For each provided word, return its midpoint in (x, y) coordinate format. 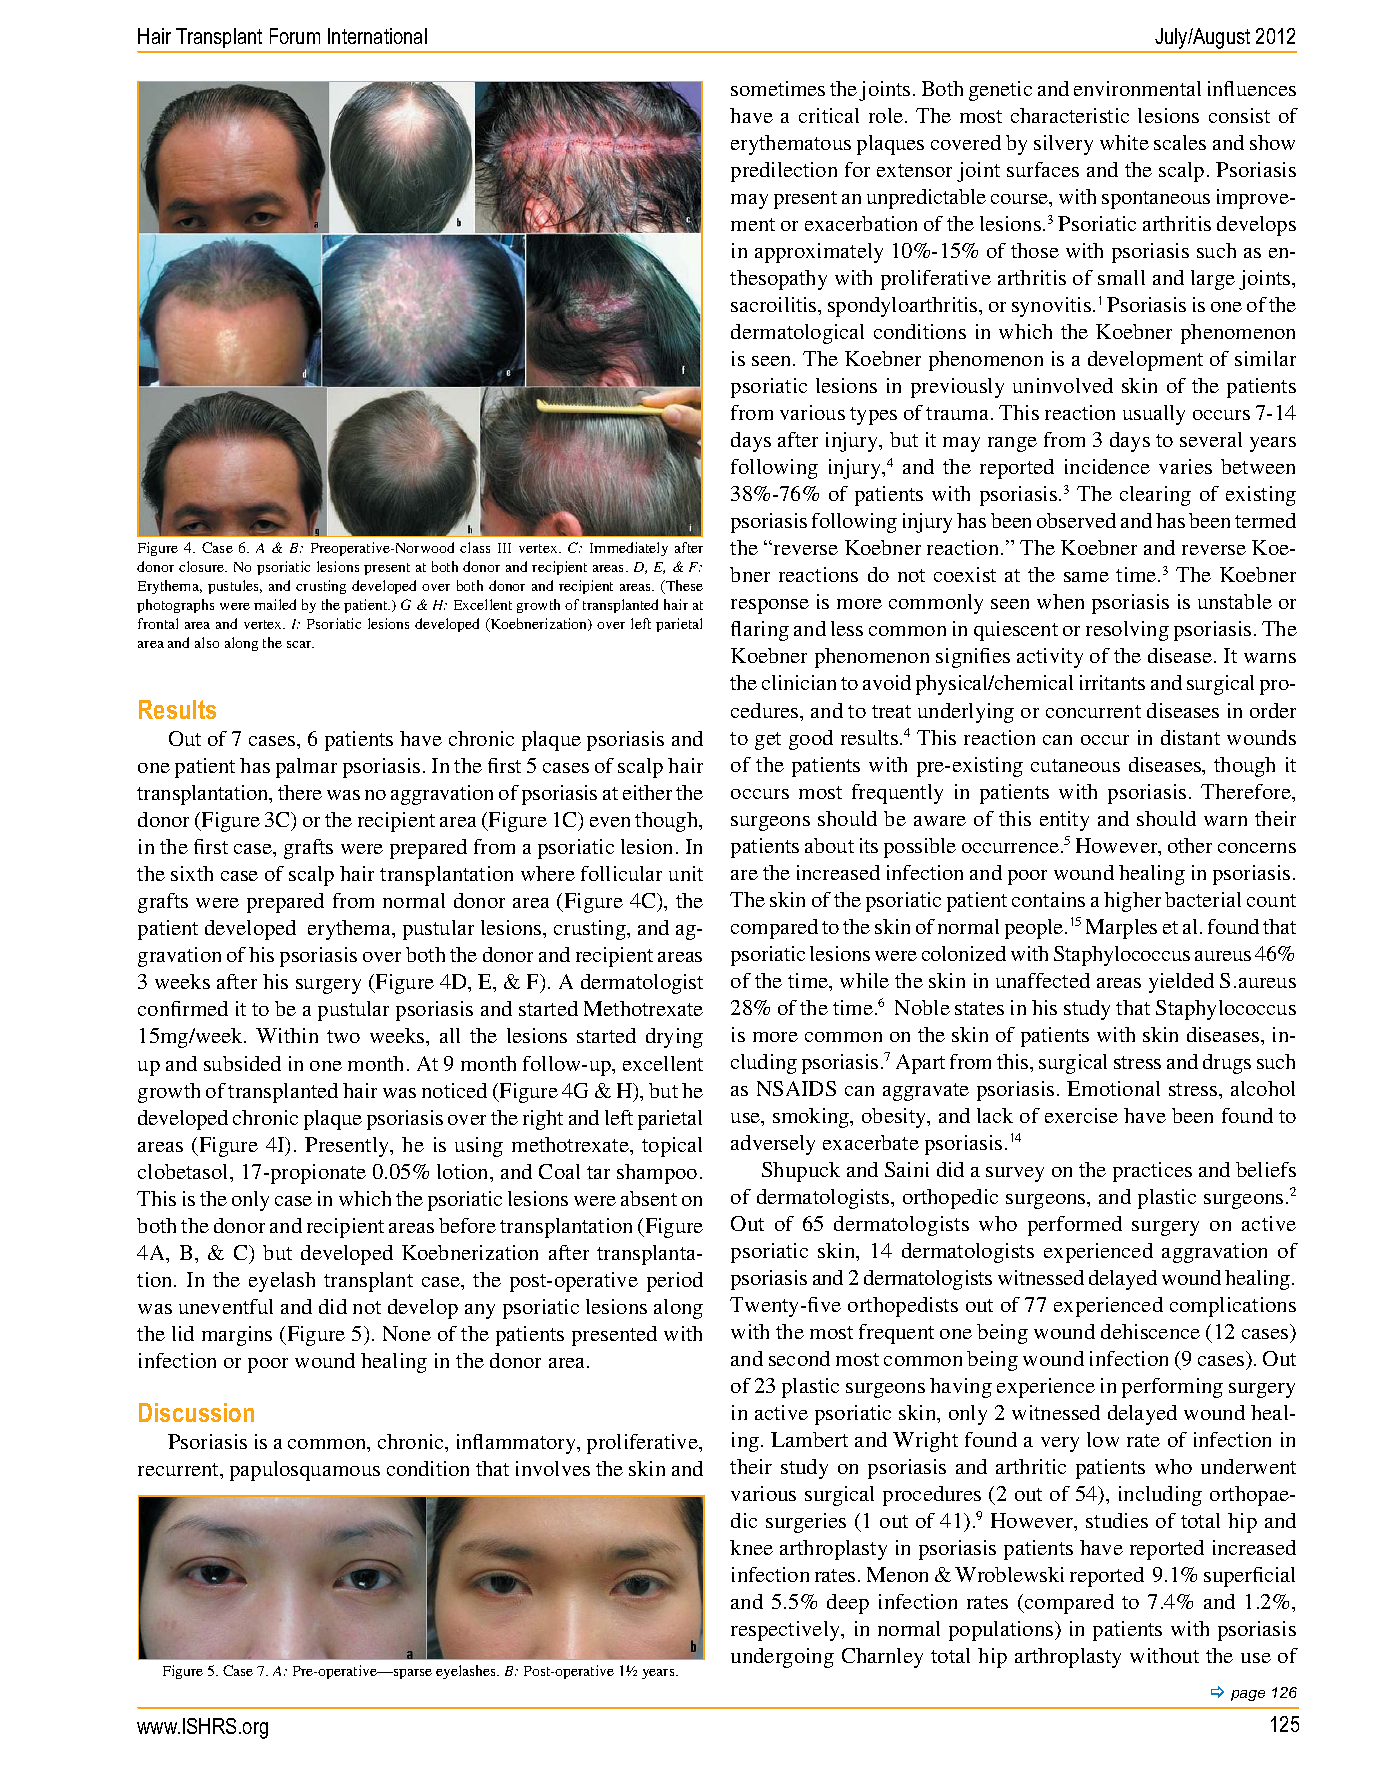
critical (829, 115)
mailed (275, 604)
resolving (1127, 631)
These (683, 587)
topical (672, 1147)
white (1124, 142)
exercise (1081, 1115)
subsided (242, 1063)
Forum (295, 36)
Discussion (196, 1412)
